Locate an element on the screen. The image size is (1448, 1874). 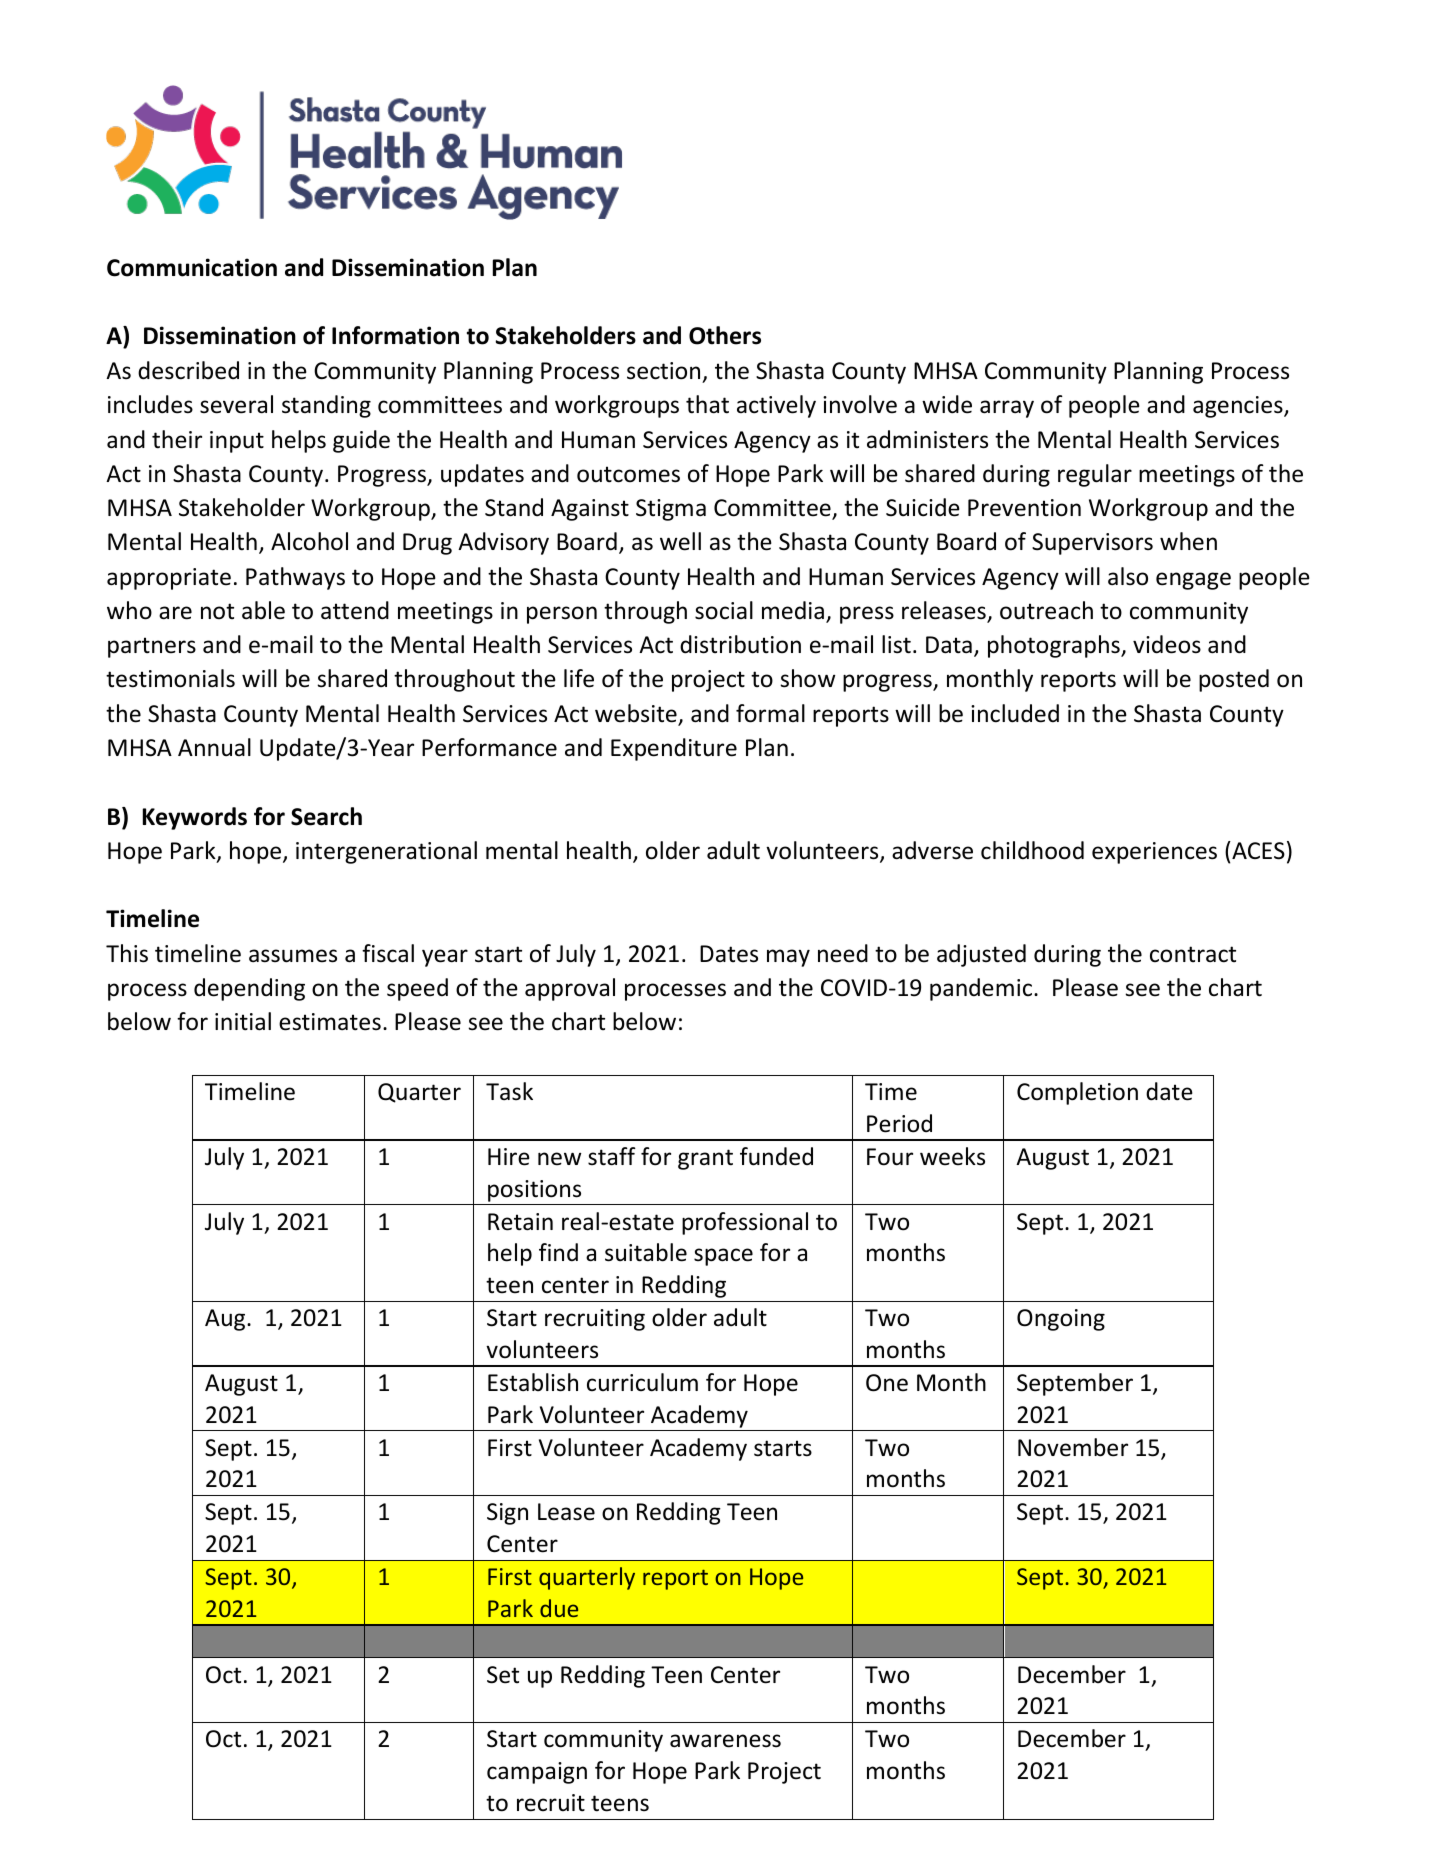
approval is located at coordinates (570, 989).
